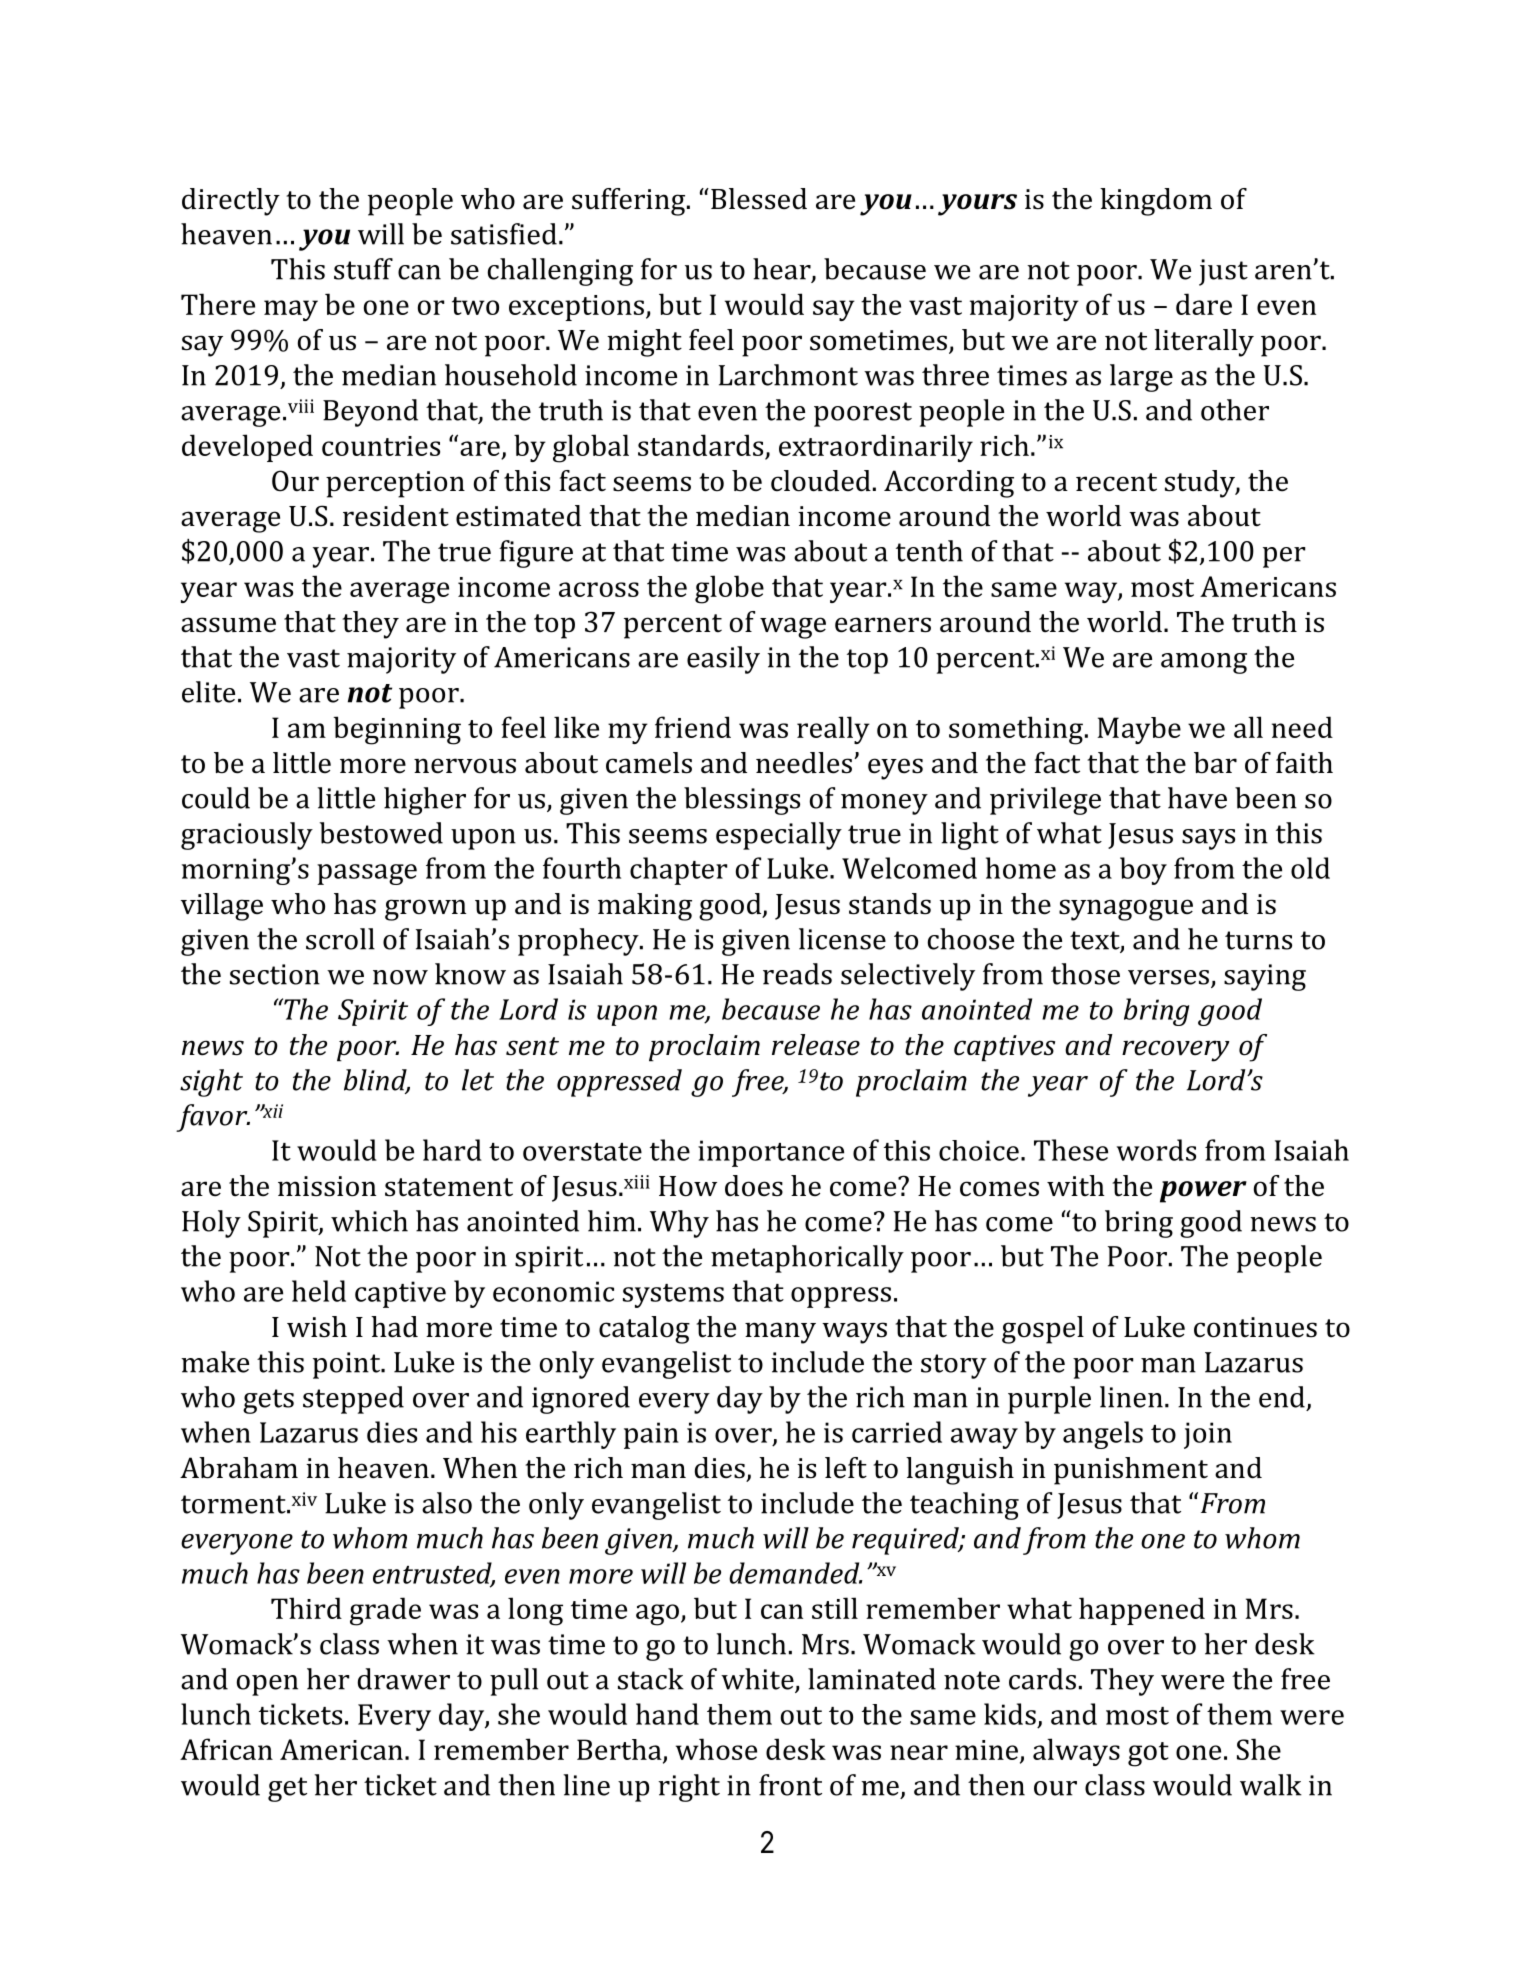 Image resolution: width=1533 pixels, height=1984 pixels. What do you see at coordinates (363, 269) in the screenshot?
I see `stuff` at bounding box center [363, 269].
